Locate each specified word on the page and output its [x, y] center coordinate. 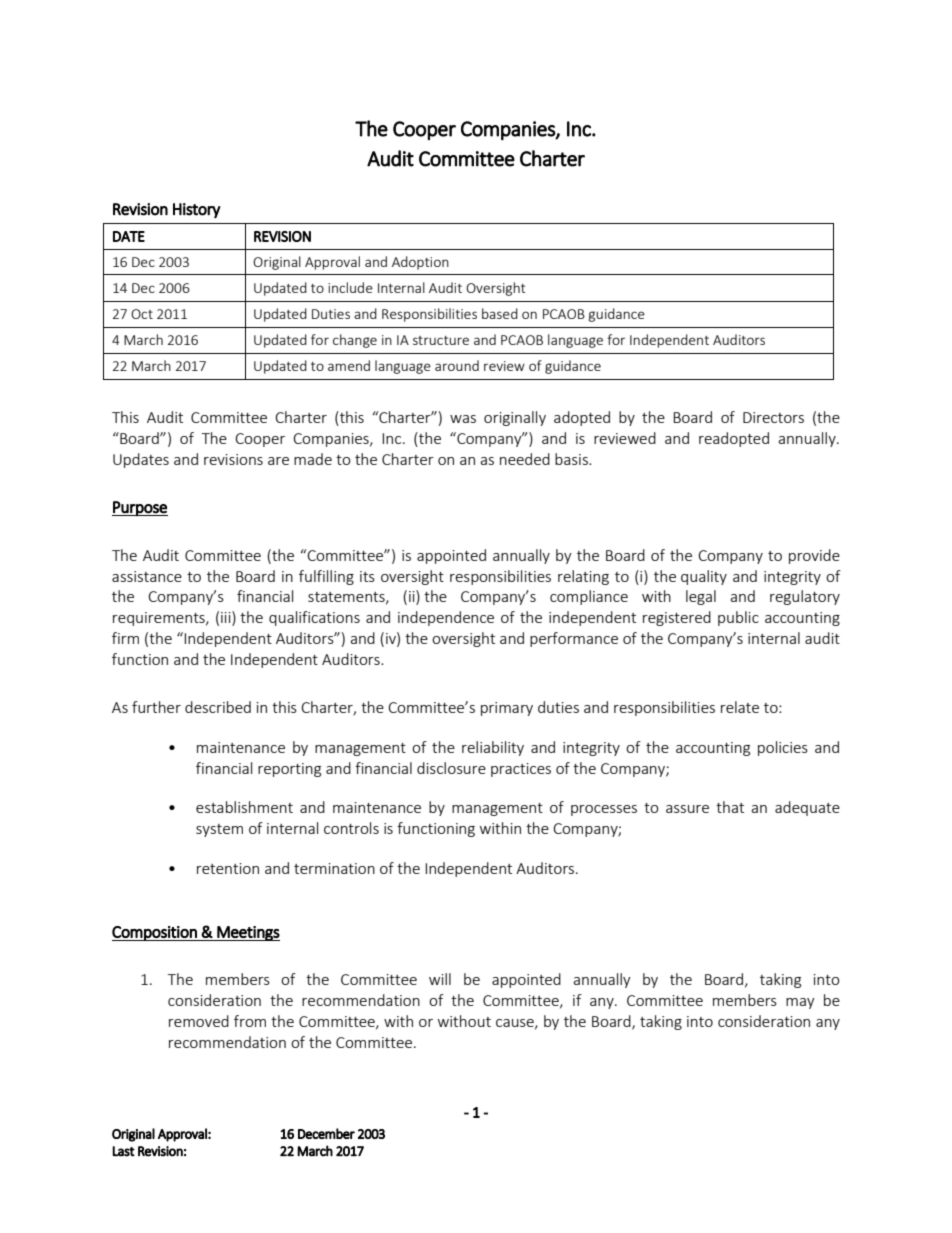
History [196, 210]
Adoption [420, 263]
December [326, 1133]
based [500, 313]
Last [123, 1151]
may [800, 1003]
